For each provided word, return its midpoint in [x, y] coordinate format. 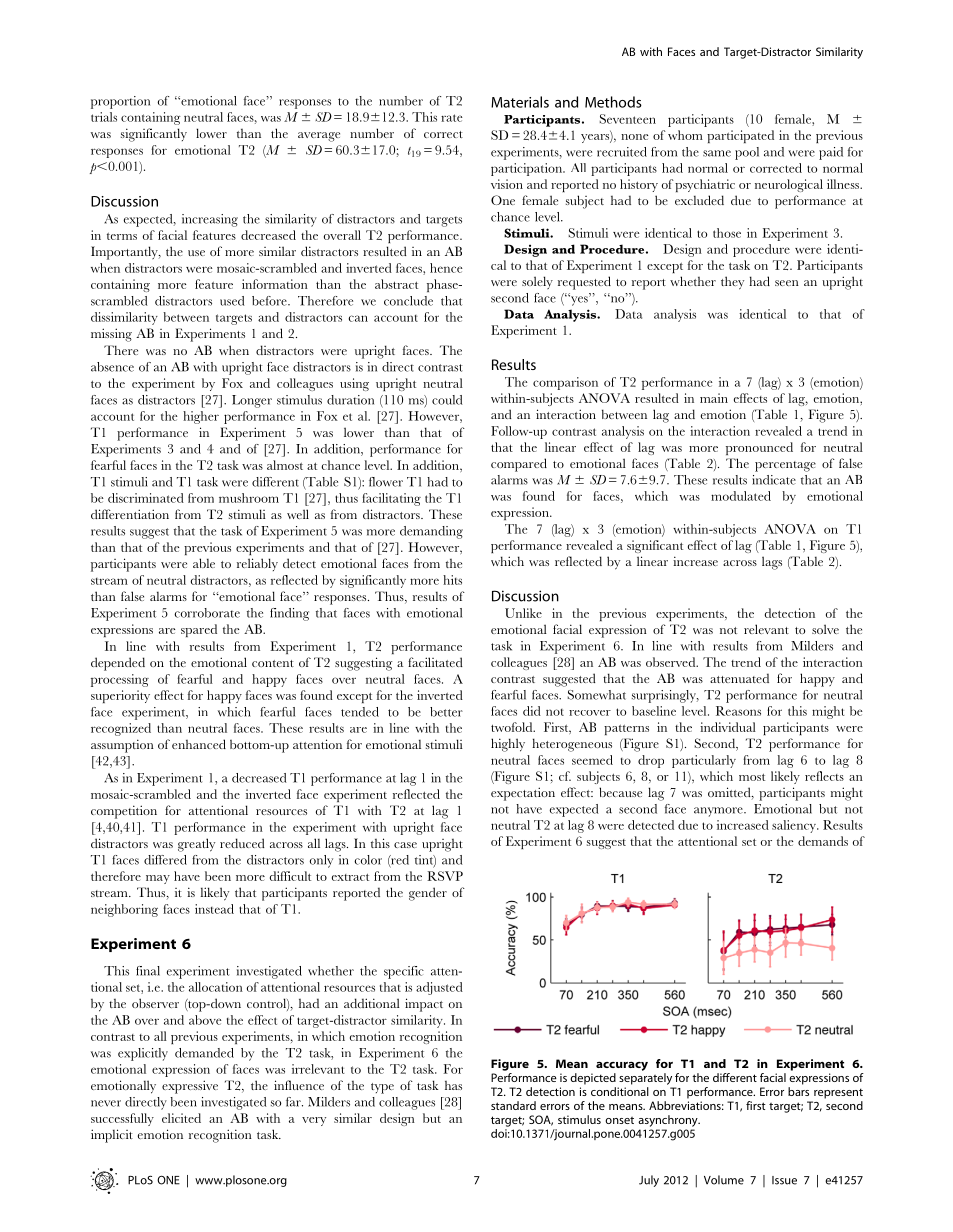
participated [740, 136]
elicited [181, 1118]
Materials [520, 102]
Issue [784, 1180]
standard [513, 1105]
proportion [120, 102]
